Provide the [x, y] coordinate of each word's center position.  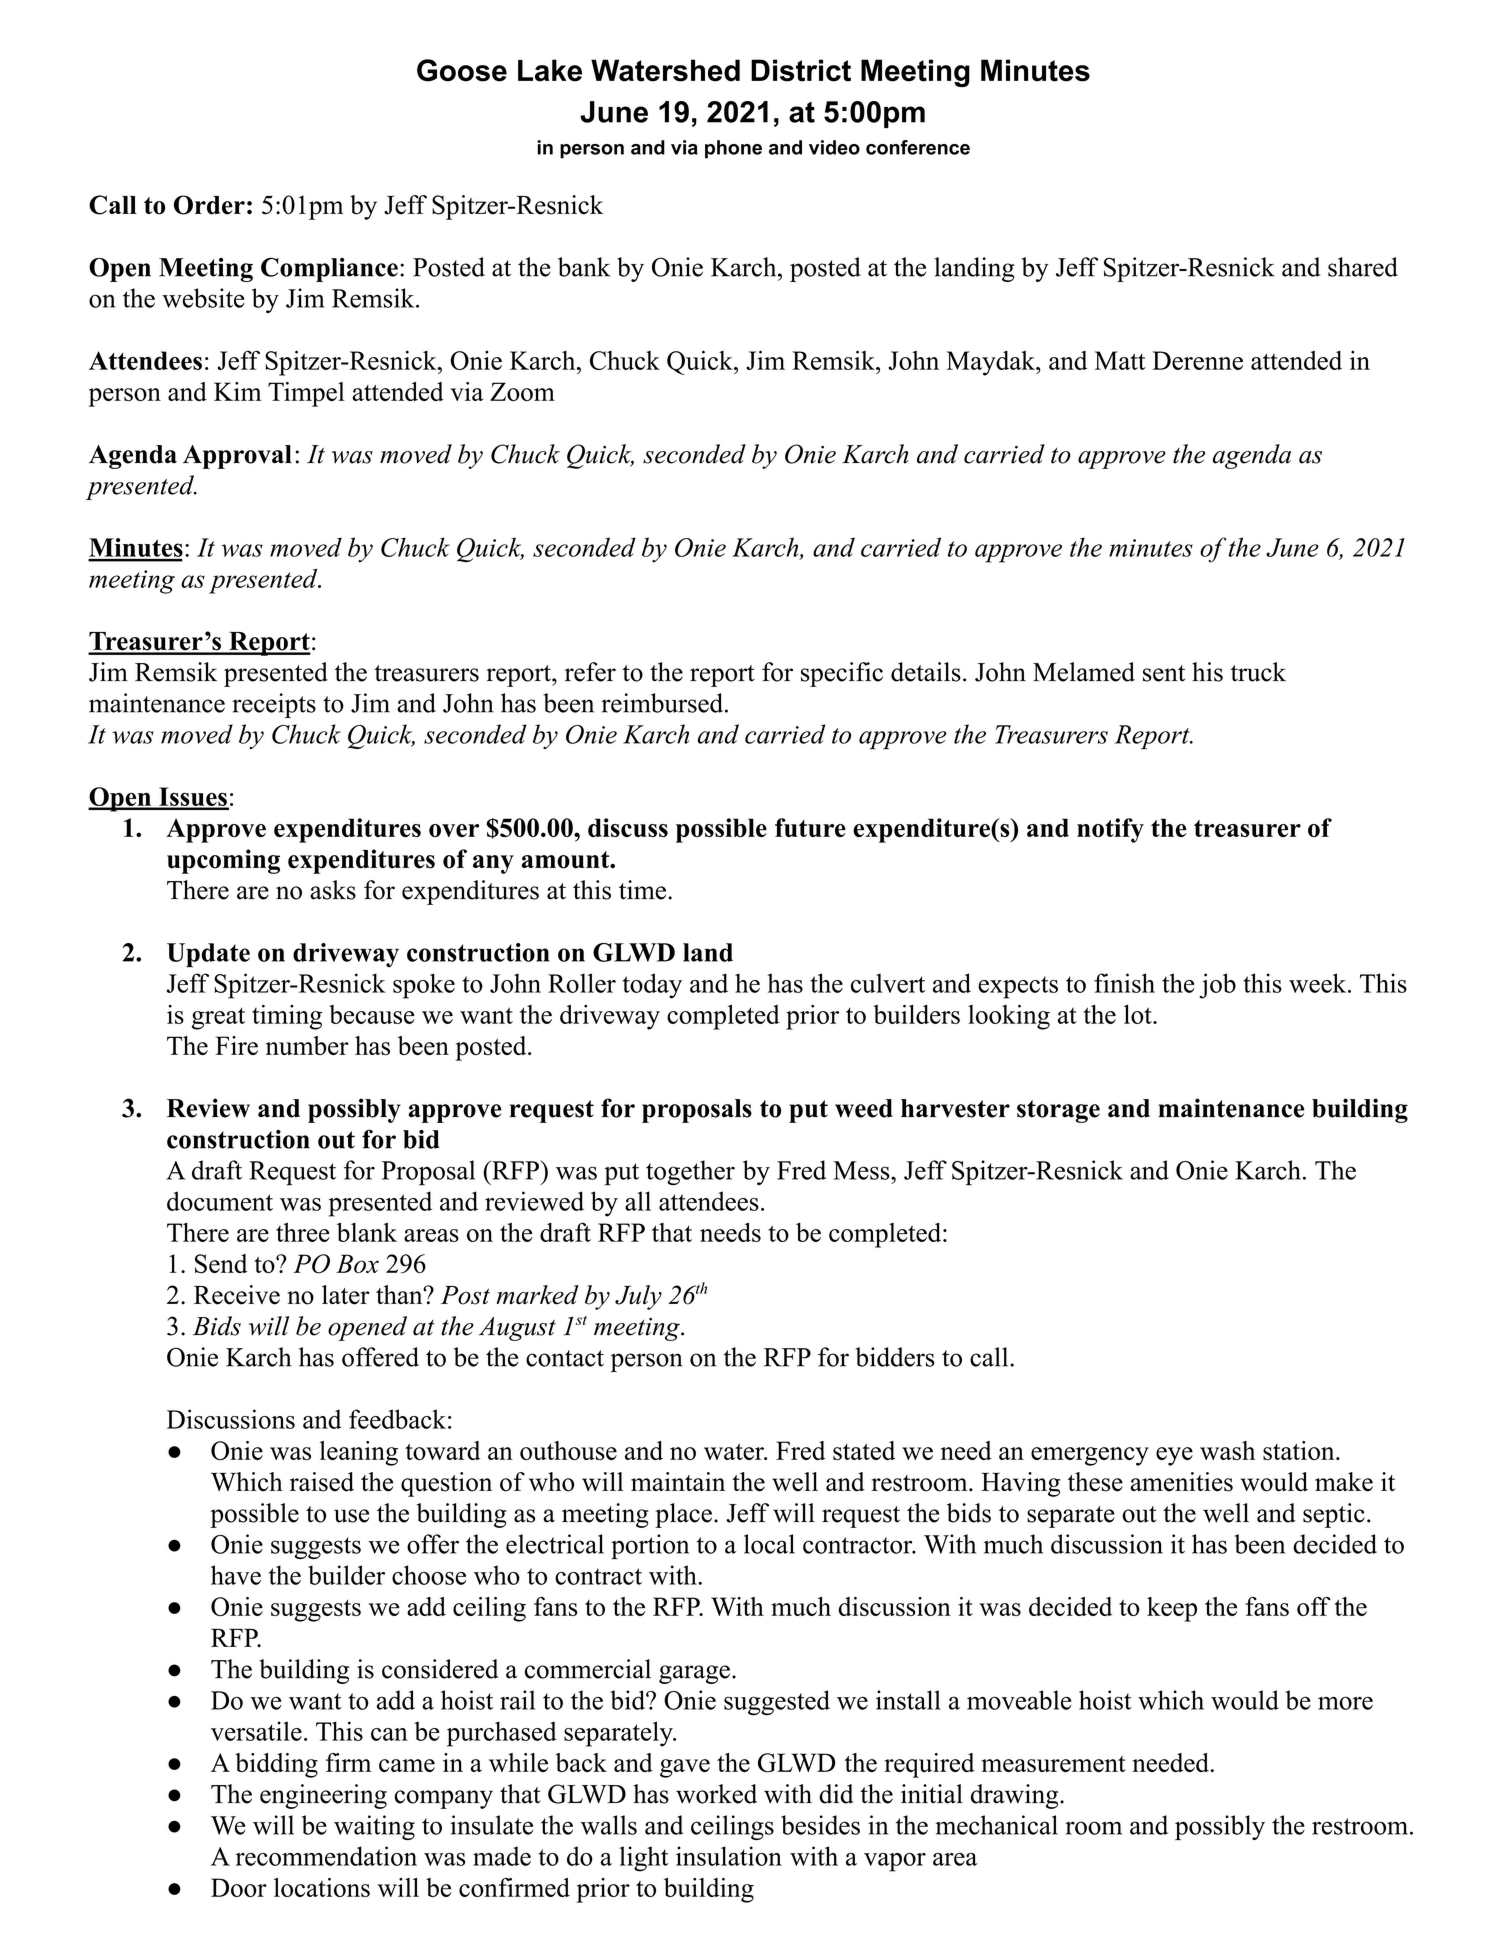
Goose [462, 70]
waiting [374, 1827]
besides [820, 1825]
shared [1363, 267]
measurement [1053, 1764]
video [834, 147]
